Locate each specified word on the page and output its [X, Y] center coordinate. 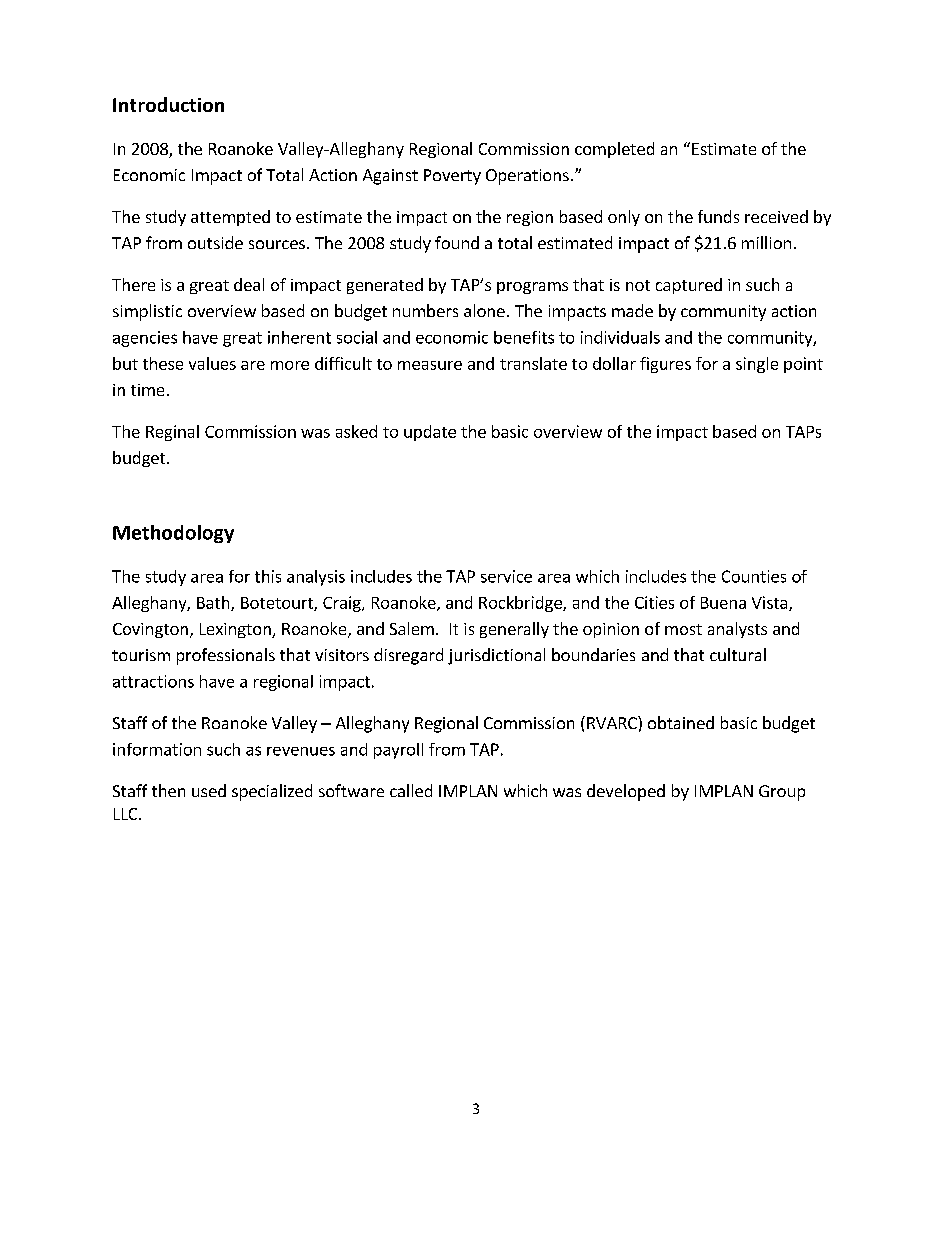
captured [689, 286]
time [147, 390]
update [430, 433]
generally [514, 630]
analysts [737, 630]
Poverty [452, 177]
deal [249, 284]
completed [614, 150]
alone [484, 310]
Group [782, 793]
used [209, 790]
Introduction [168, 104]
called [411, 790]
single [757, 365]
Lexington [236, 630]
